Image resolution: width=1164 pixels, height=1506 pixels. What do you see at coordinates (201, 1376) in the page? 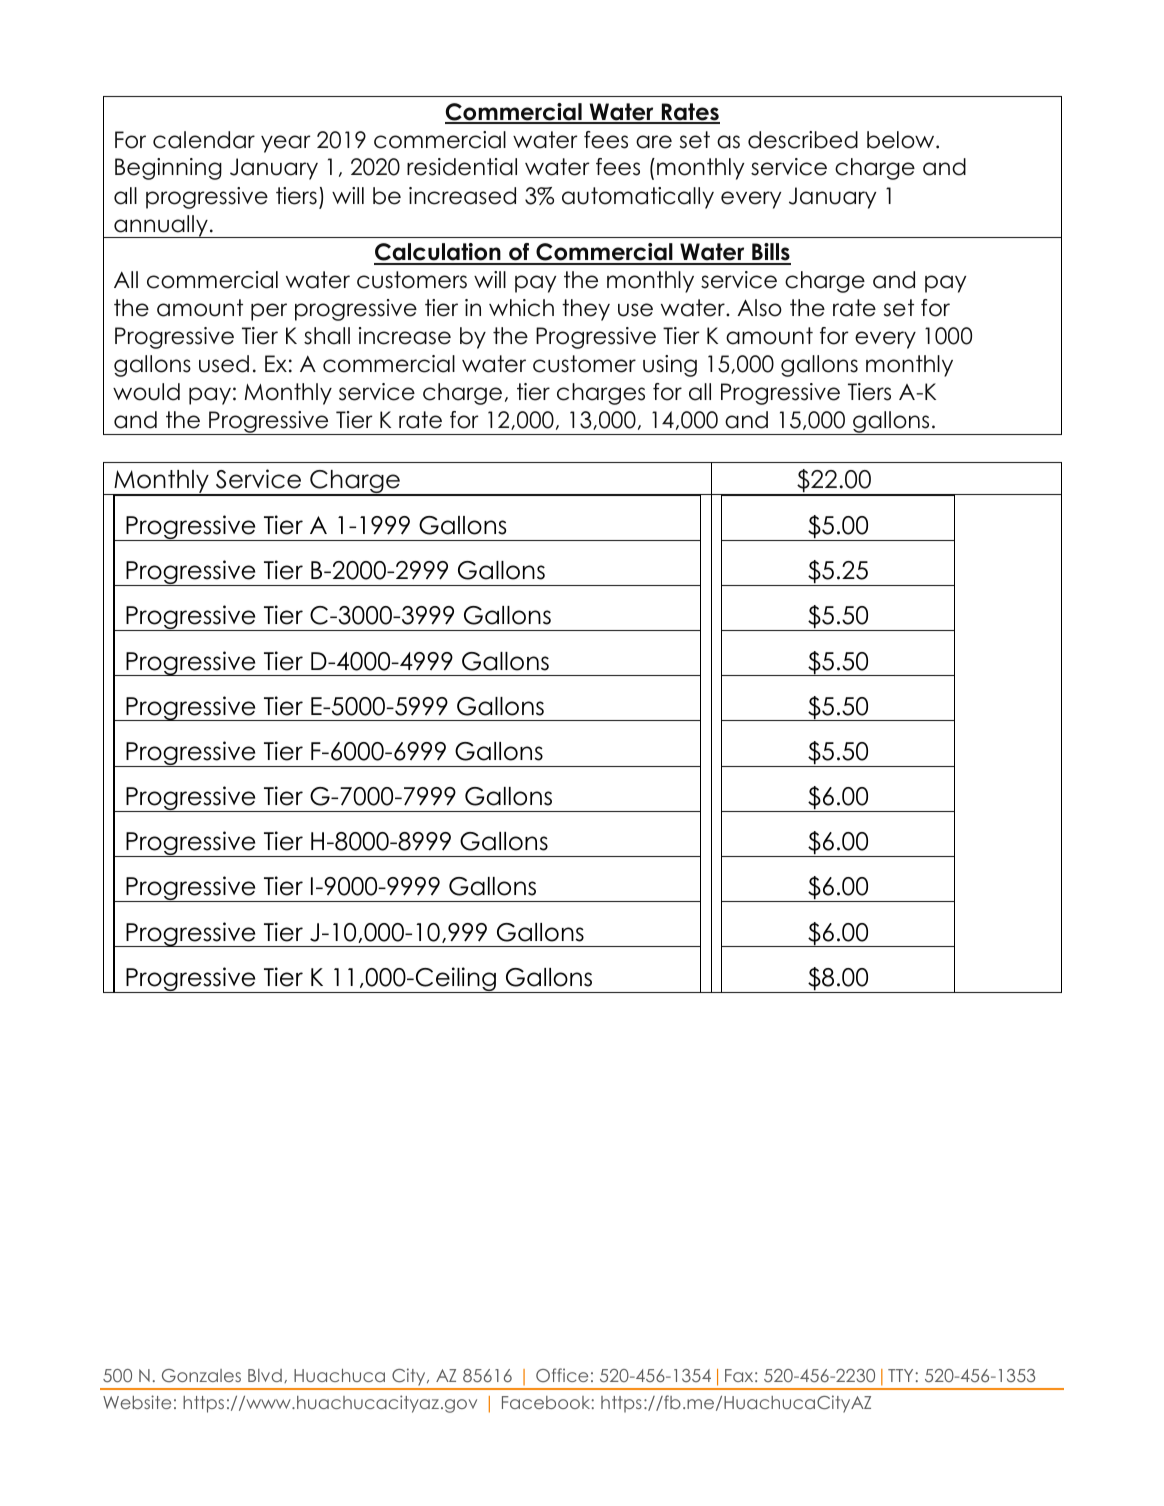
I see `Gonzales` at bounding box center [201, 1376].
